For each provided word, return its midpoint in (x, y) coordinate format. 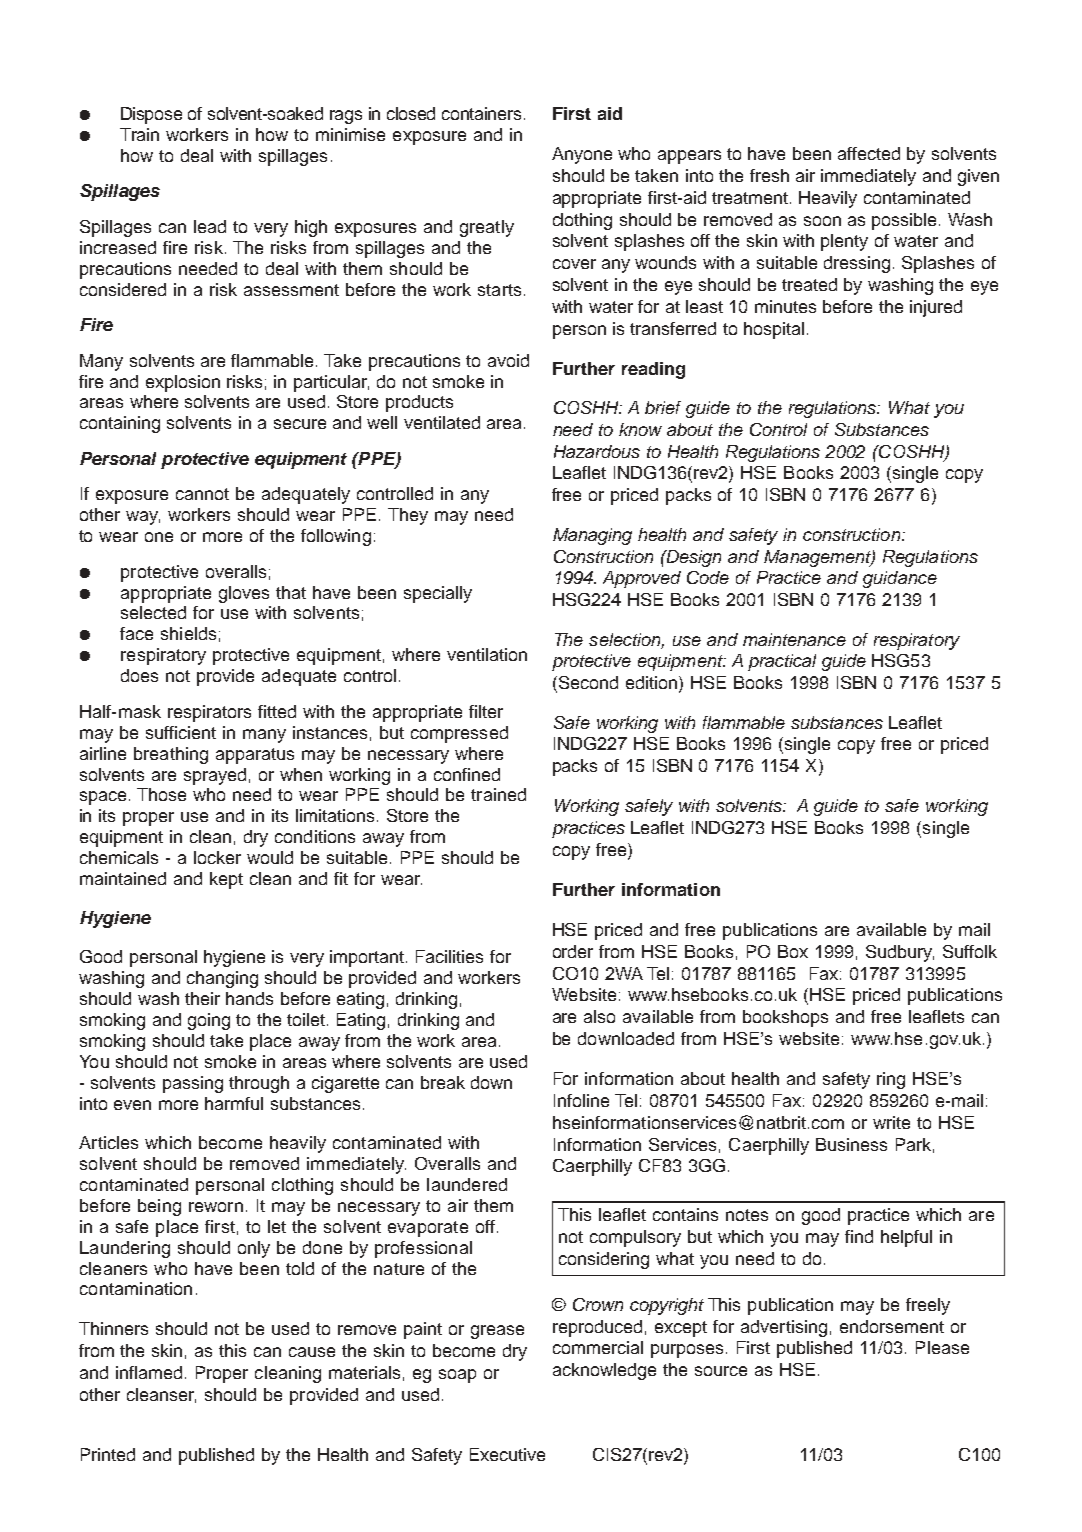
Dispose (151, 115)
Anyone (582, 155)
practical (782, 662)
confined (467, 774)
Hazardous (597, 451)
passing (193, 1084)
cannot (202, 494)
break (443, 1082)
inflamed (149, 1372)
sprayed (215, 776)
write (891, 1122)
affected (869, 153)
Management (818, 558)
